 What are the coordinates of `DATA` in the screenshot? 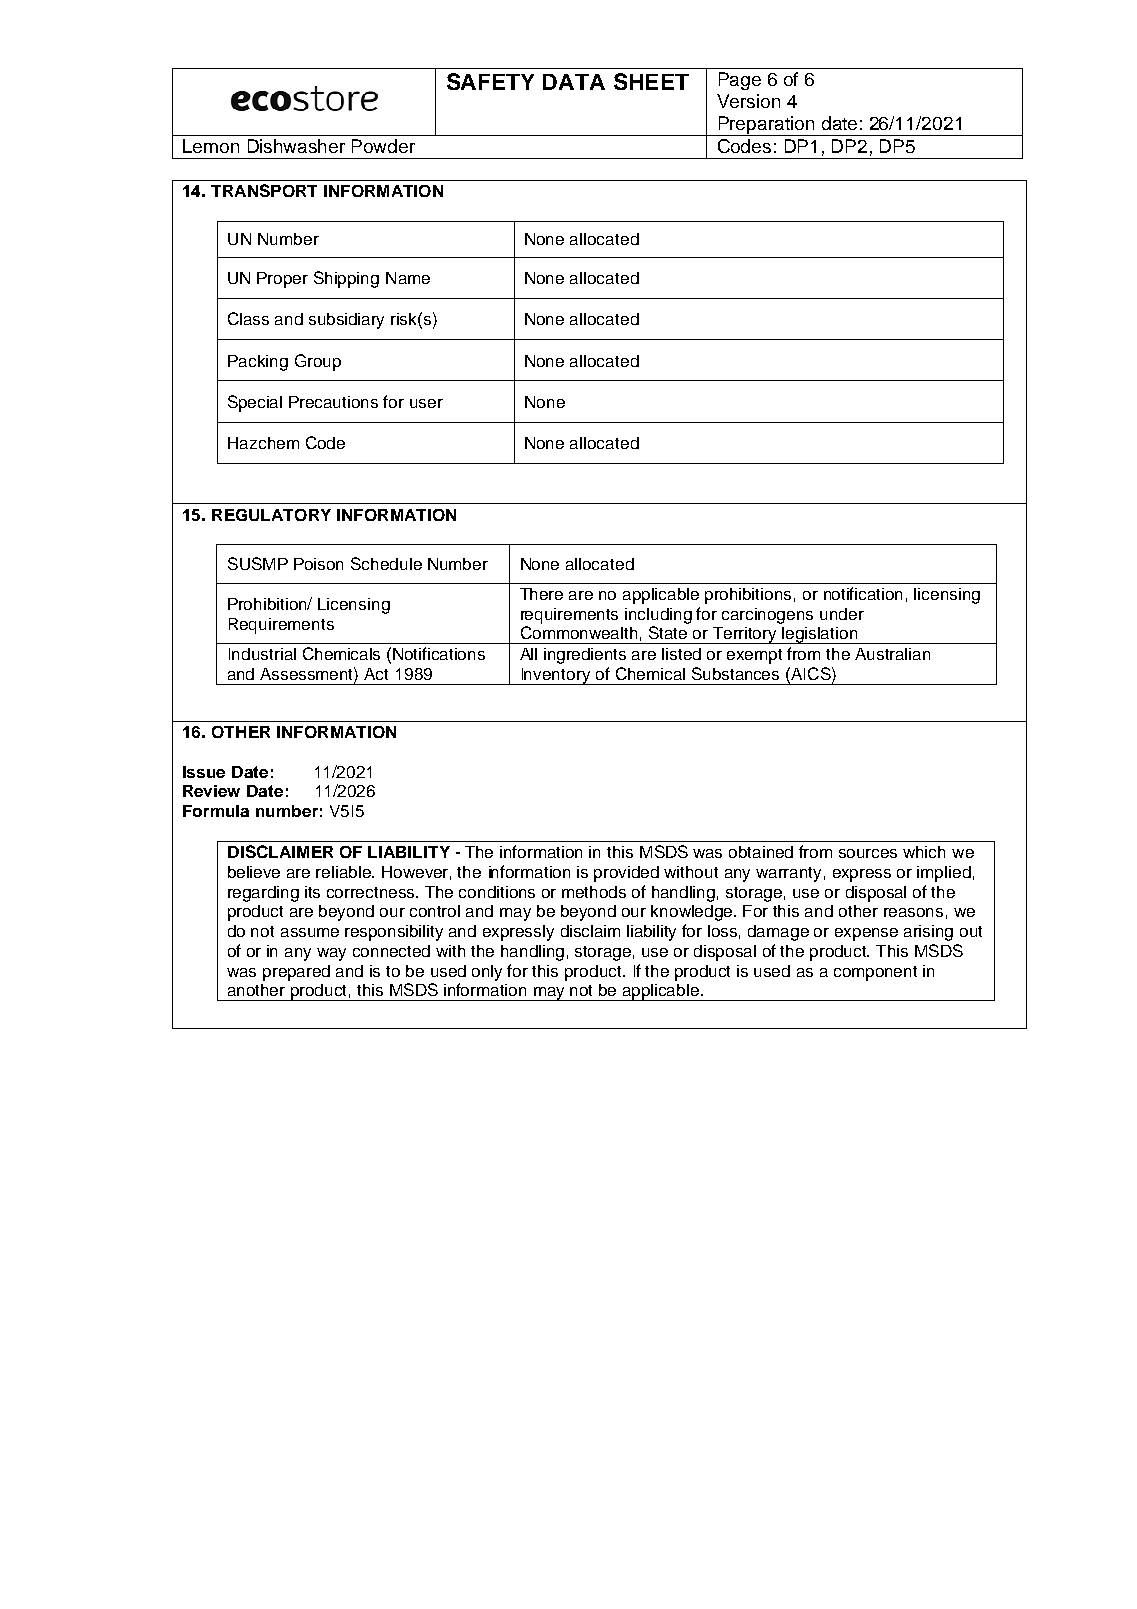 It's located at (574, 82).
